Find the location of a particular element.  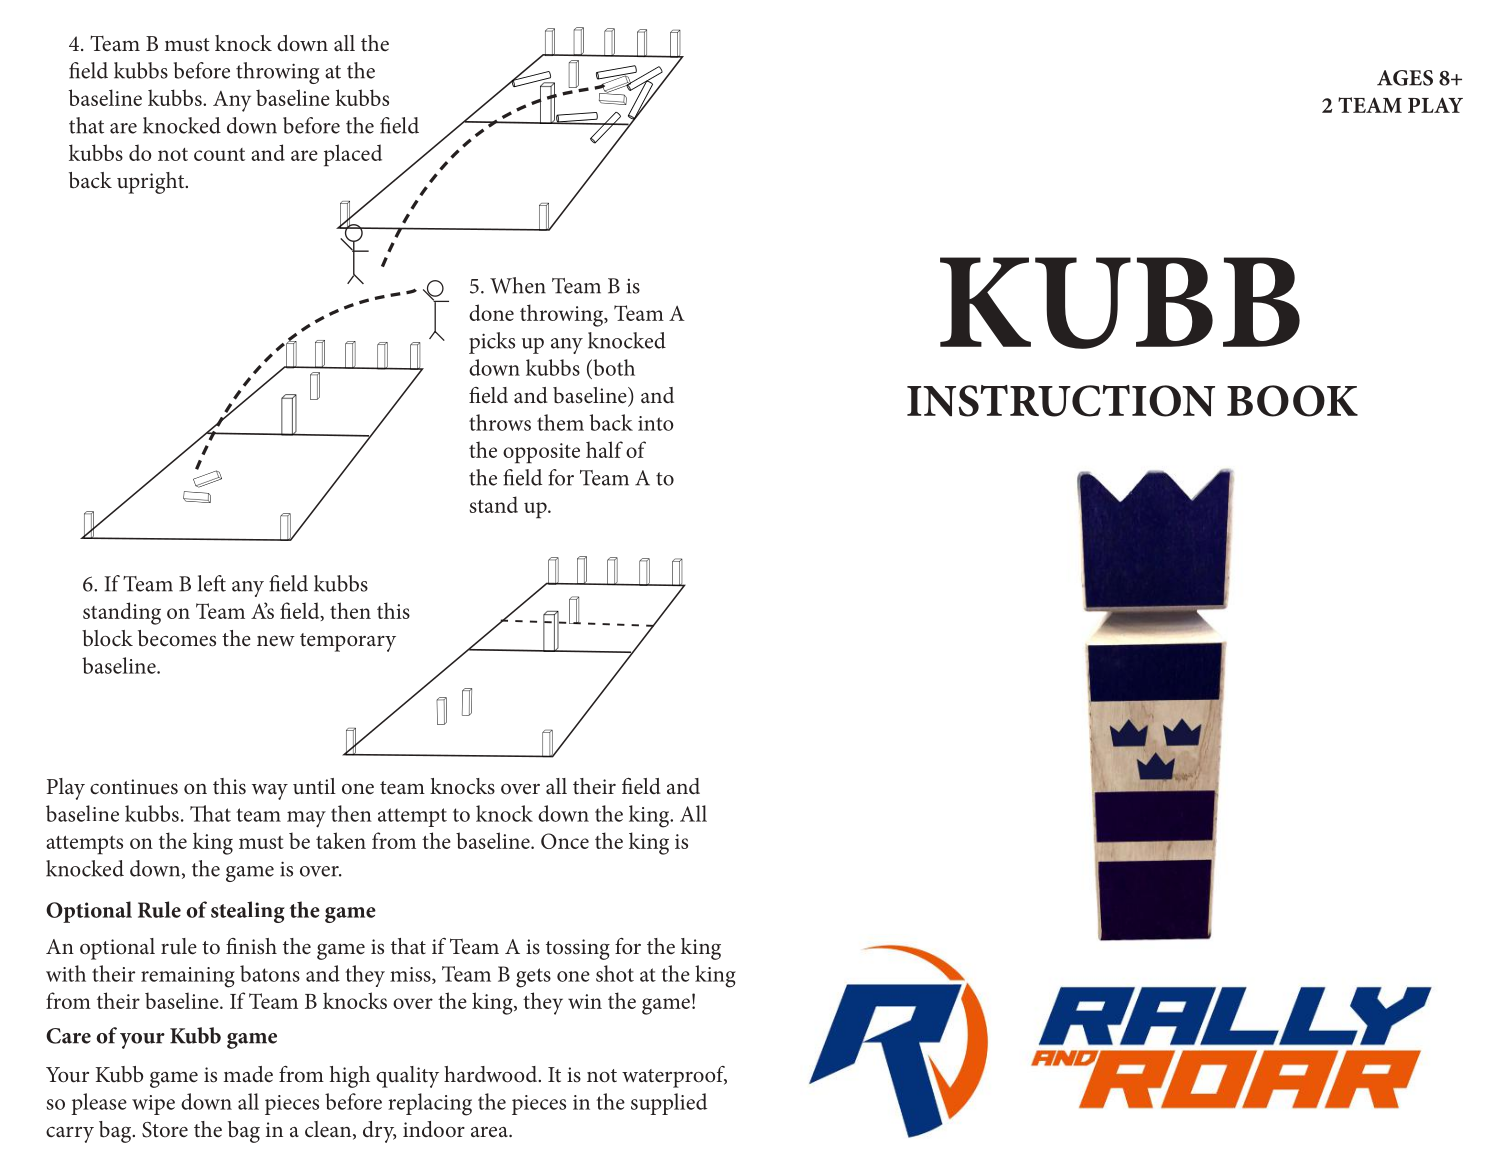

AGES is located at coordinates (1405, 78).
